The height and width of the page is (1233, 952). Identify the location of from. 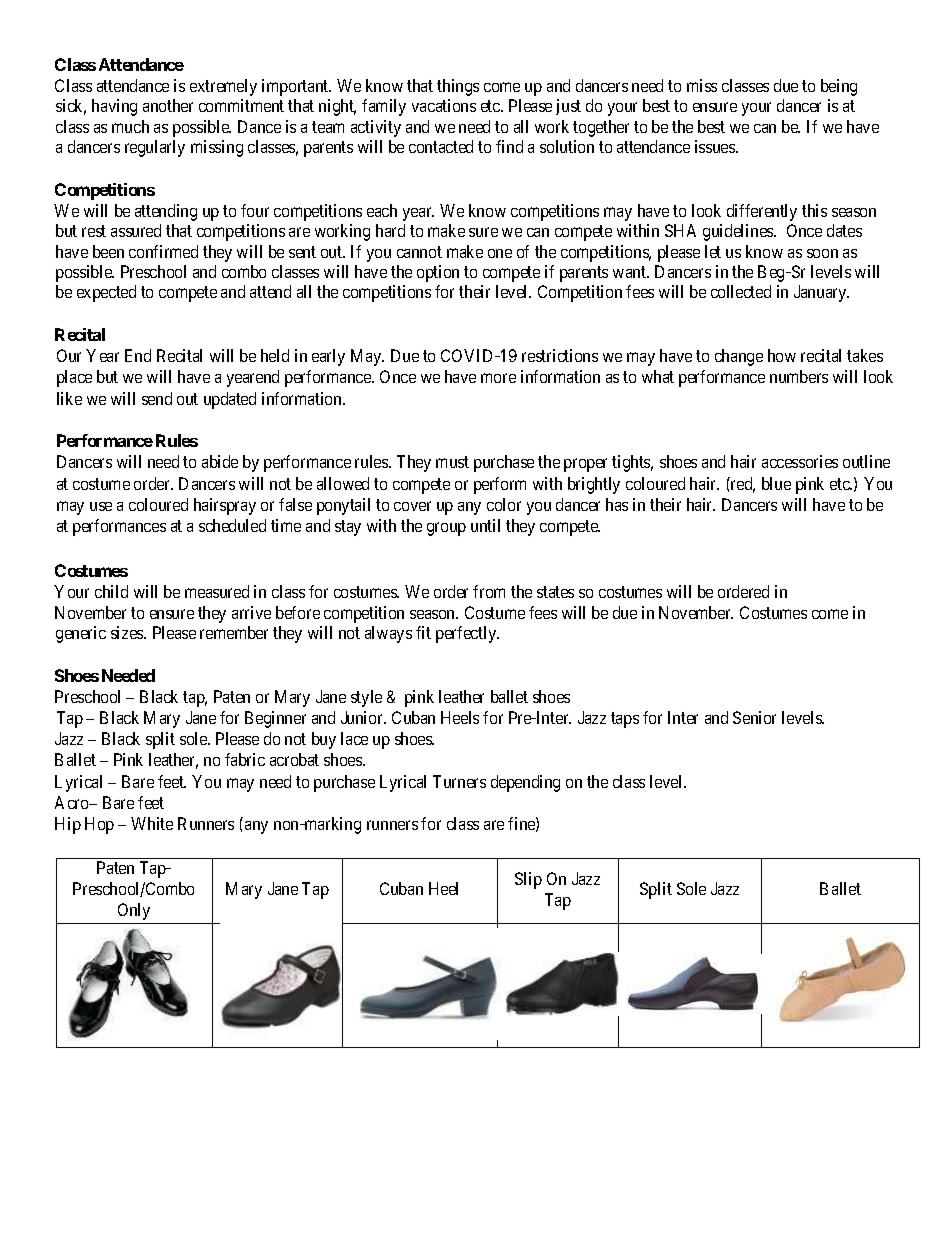
(489, 591).
